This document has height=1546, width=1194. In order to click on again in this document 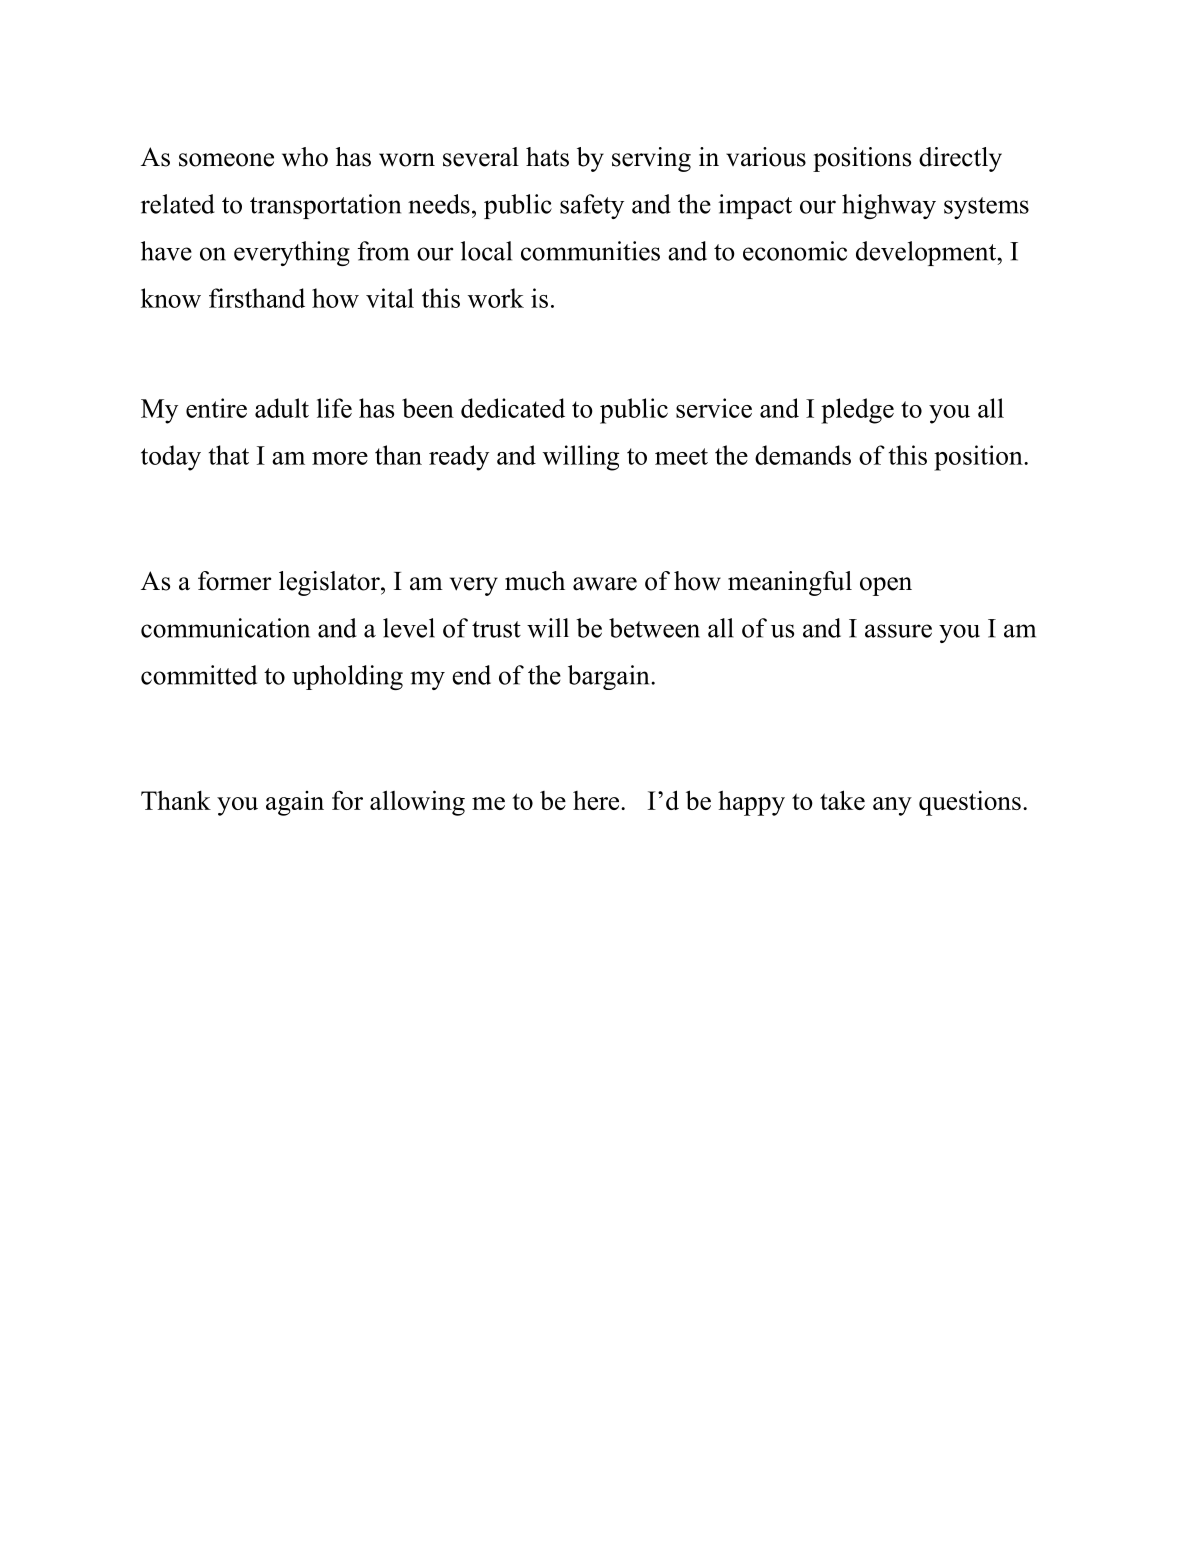, I will do `click(295, 803)`.
